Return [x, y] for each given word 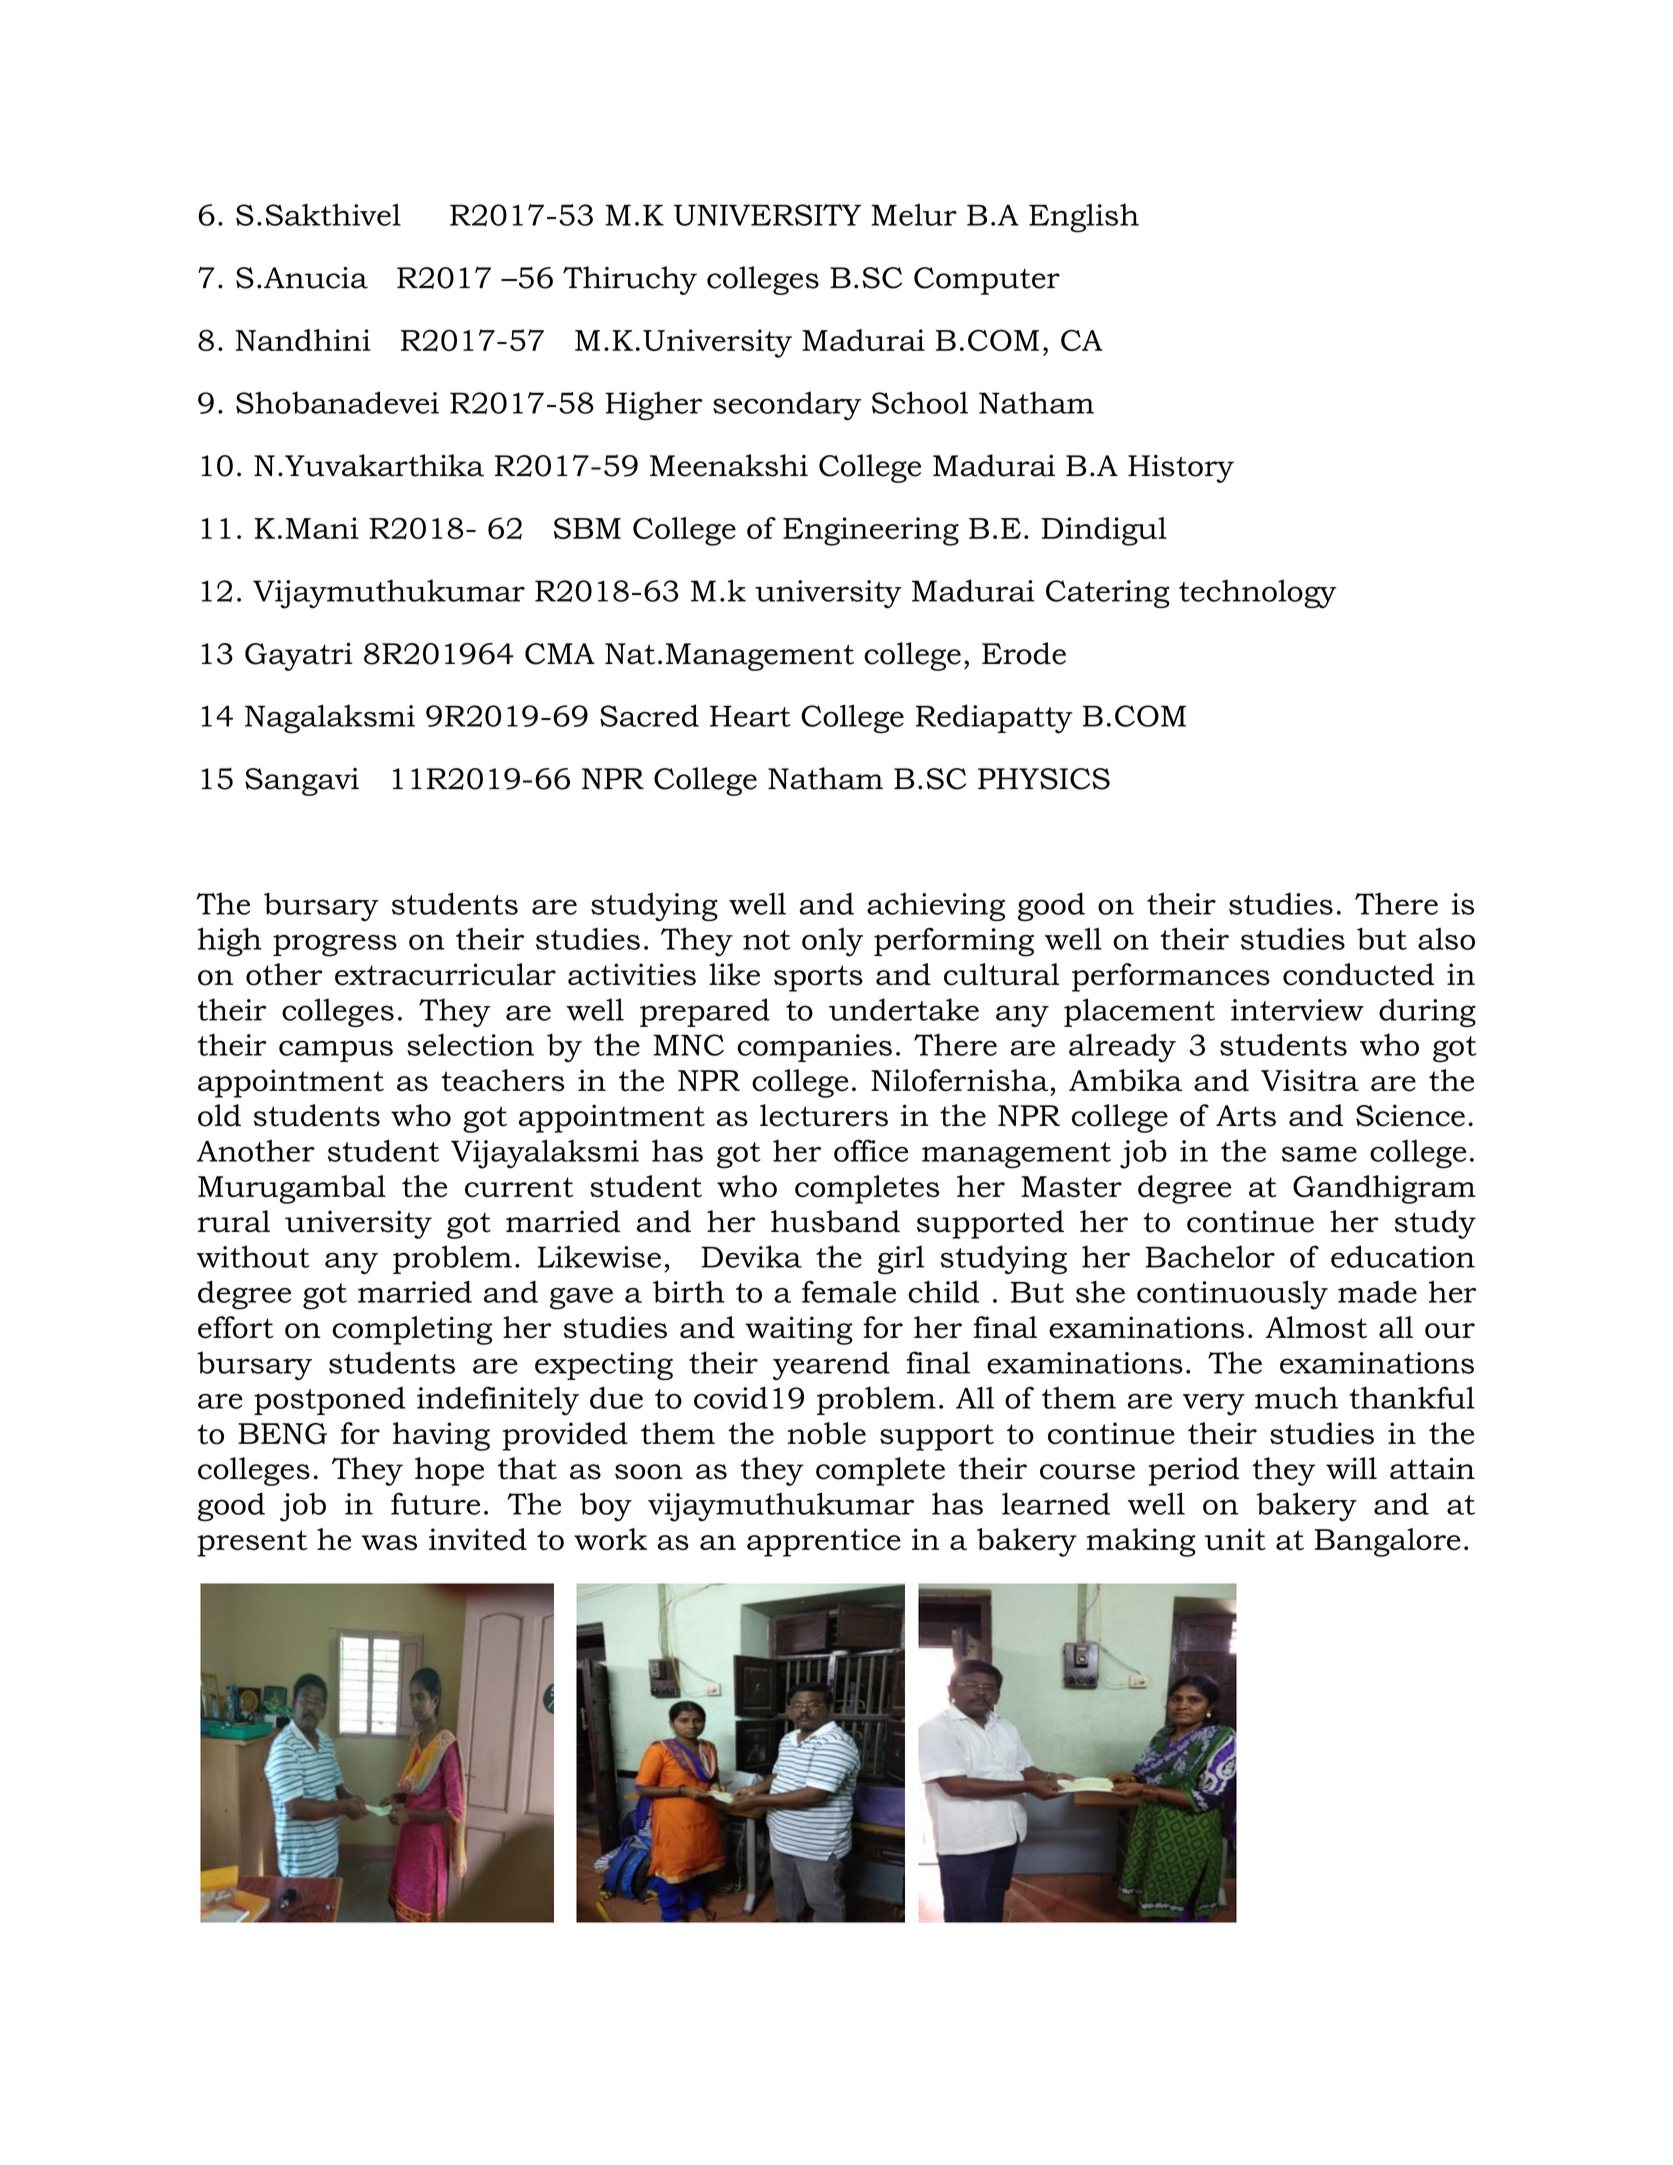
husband [835, 1221]
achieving [936, 906]
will [1351, 1468]
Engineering [871, 531]
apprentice [824, 1542]
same [1319, 1154]
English [1084, 218]
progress [335, 946]
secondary [787, 406]
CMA [560, 654]
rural [234, 1221]
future [435, 1503]
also [1446, 939]
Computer [987, 281]
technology [1257, 593]
